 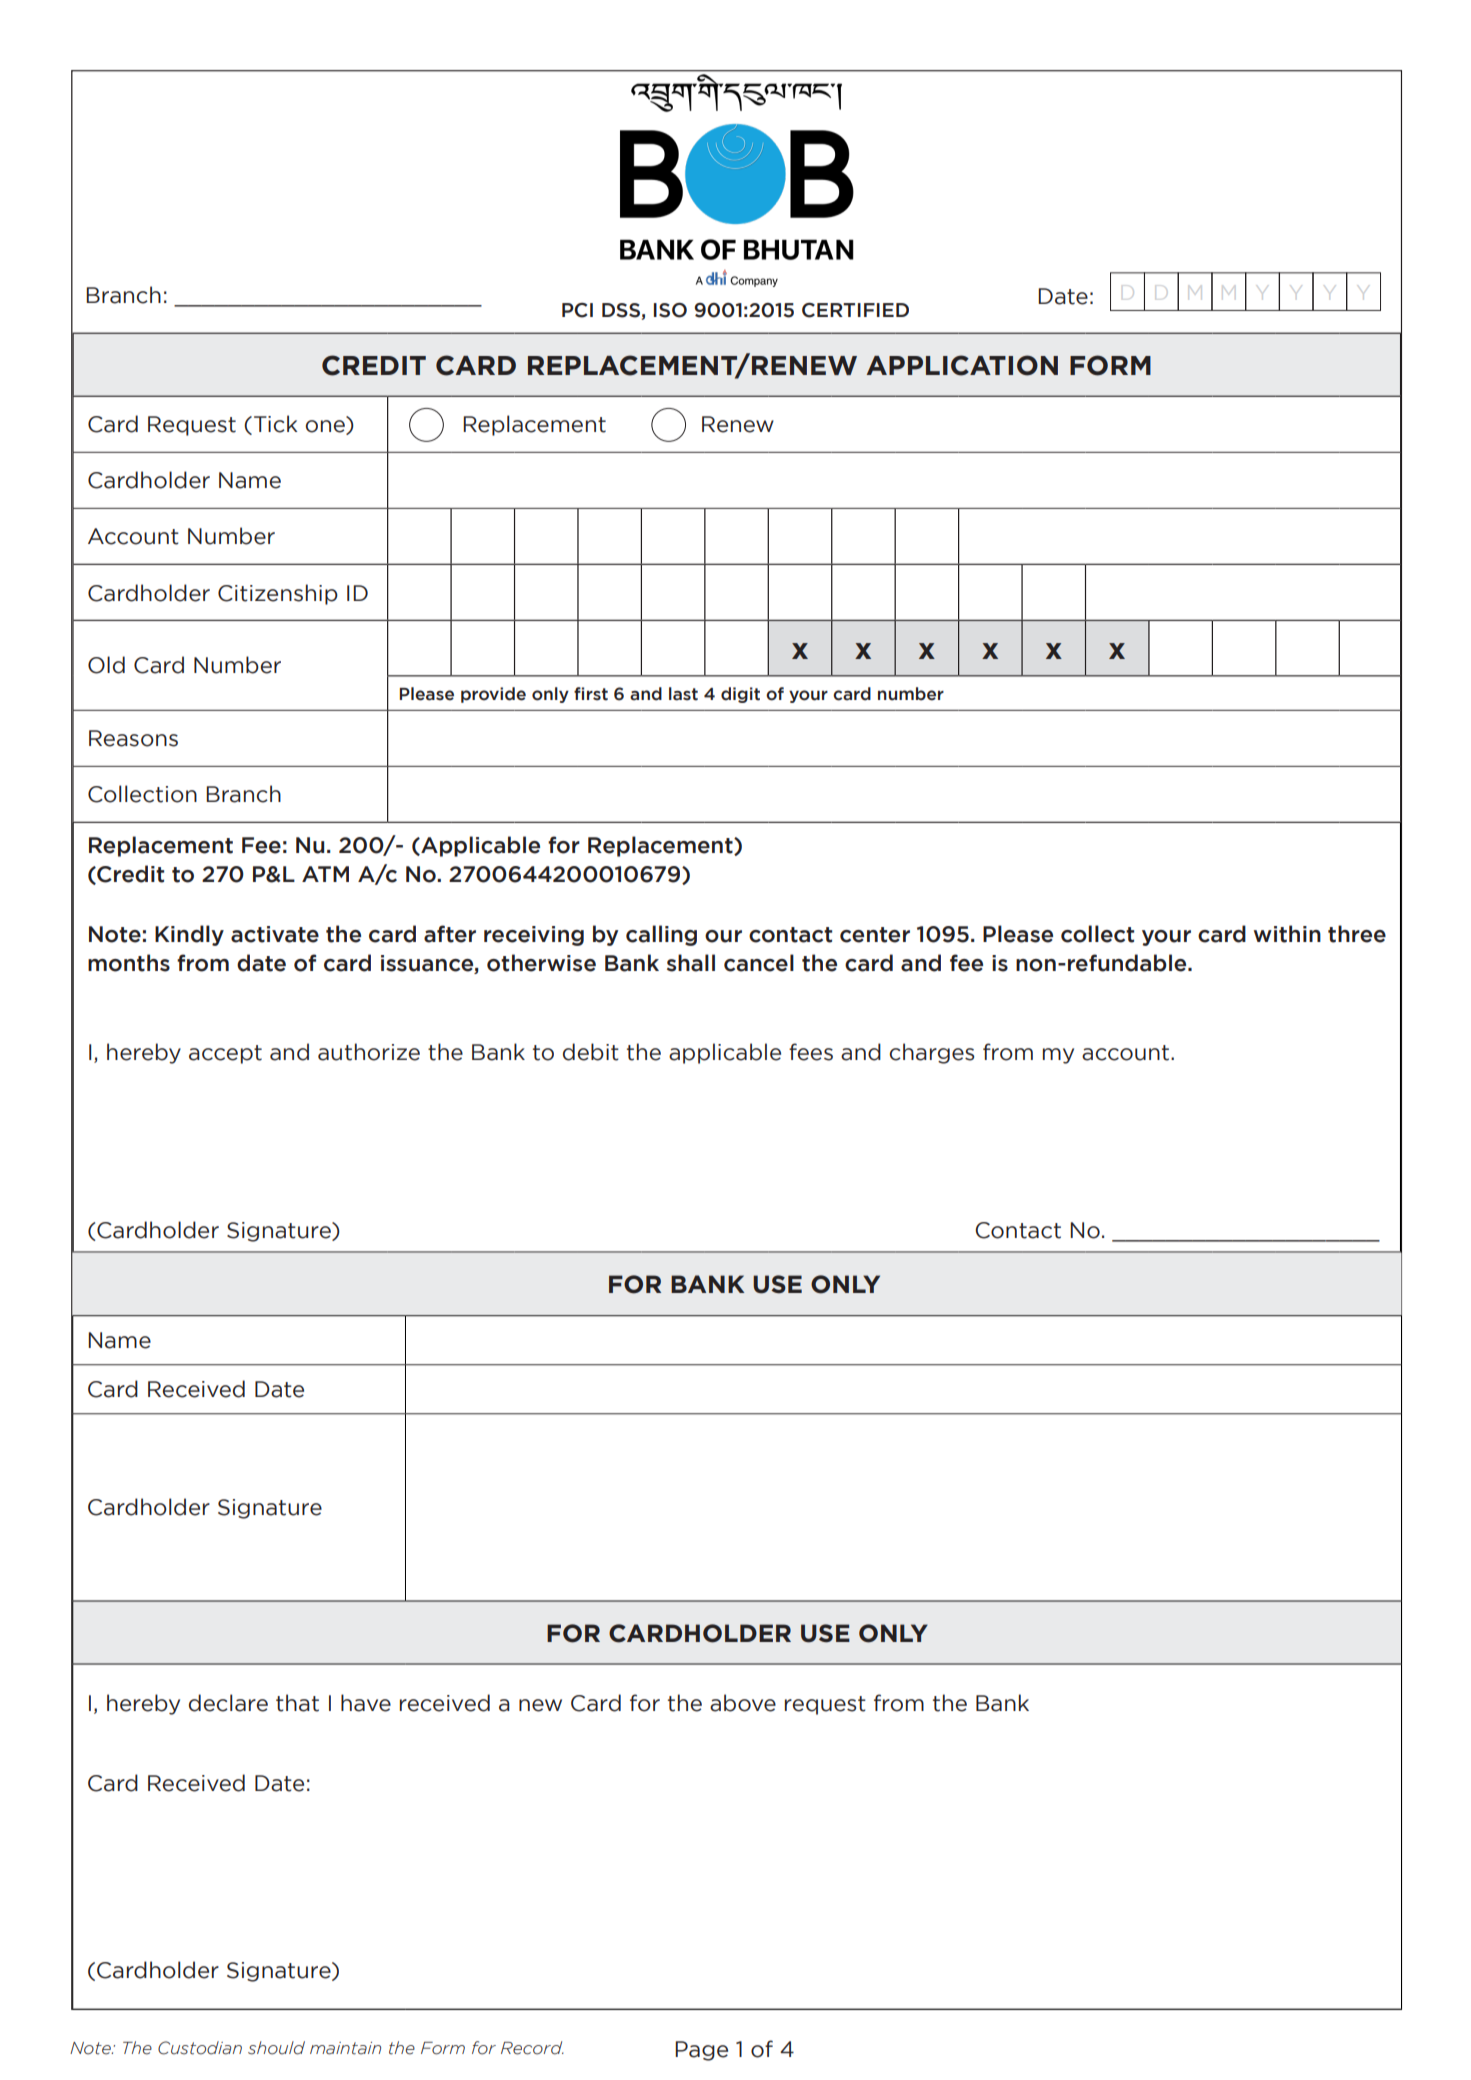 What do you see at coordinates (962, 365) in the page?
I see `APPLICATION` at bounding box center [962, 365].
